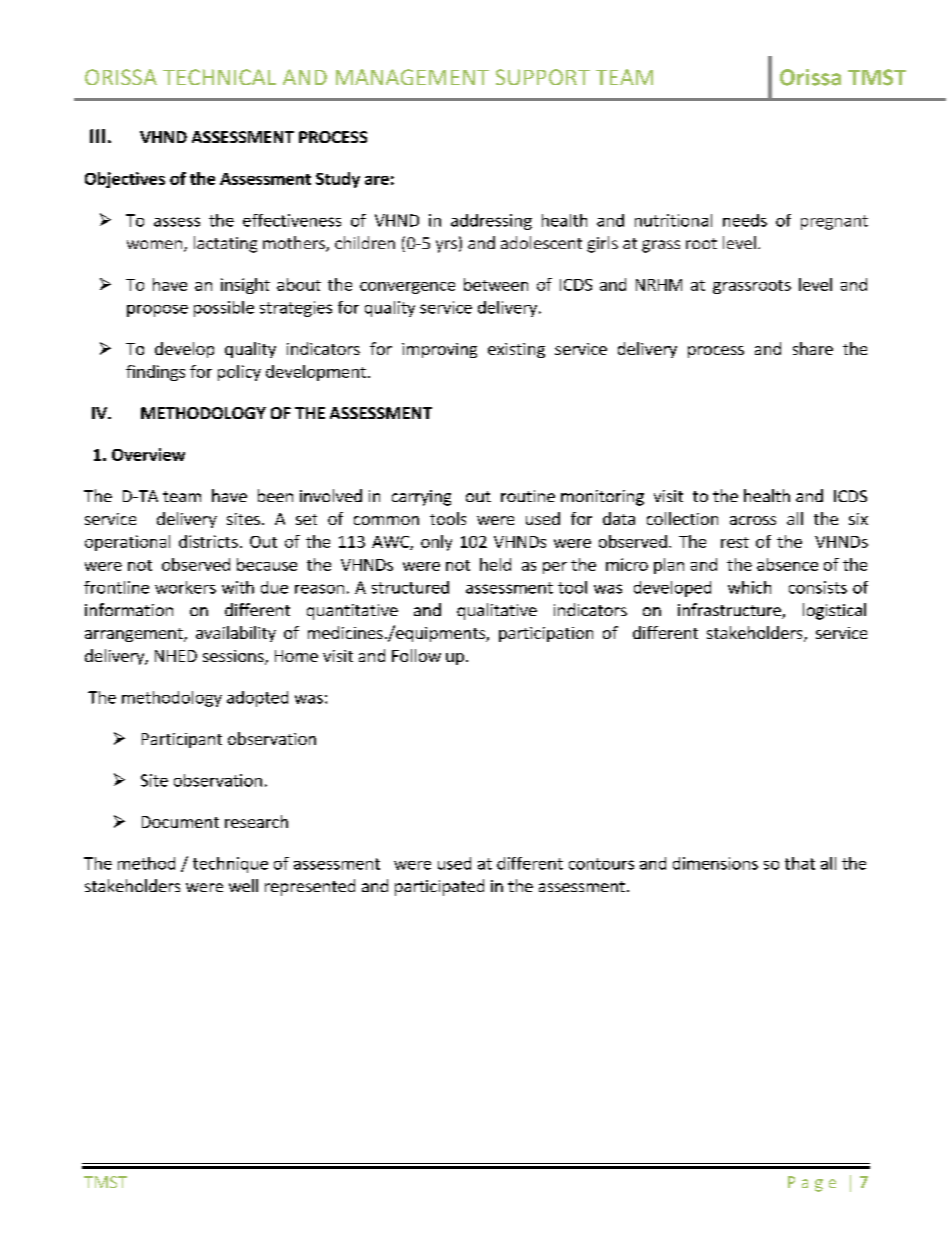  Describe the element at coordinates (800, 863) in the page. I see `that` at that location.
